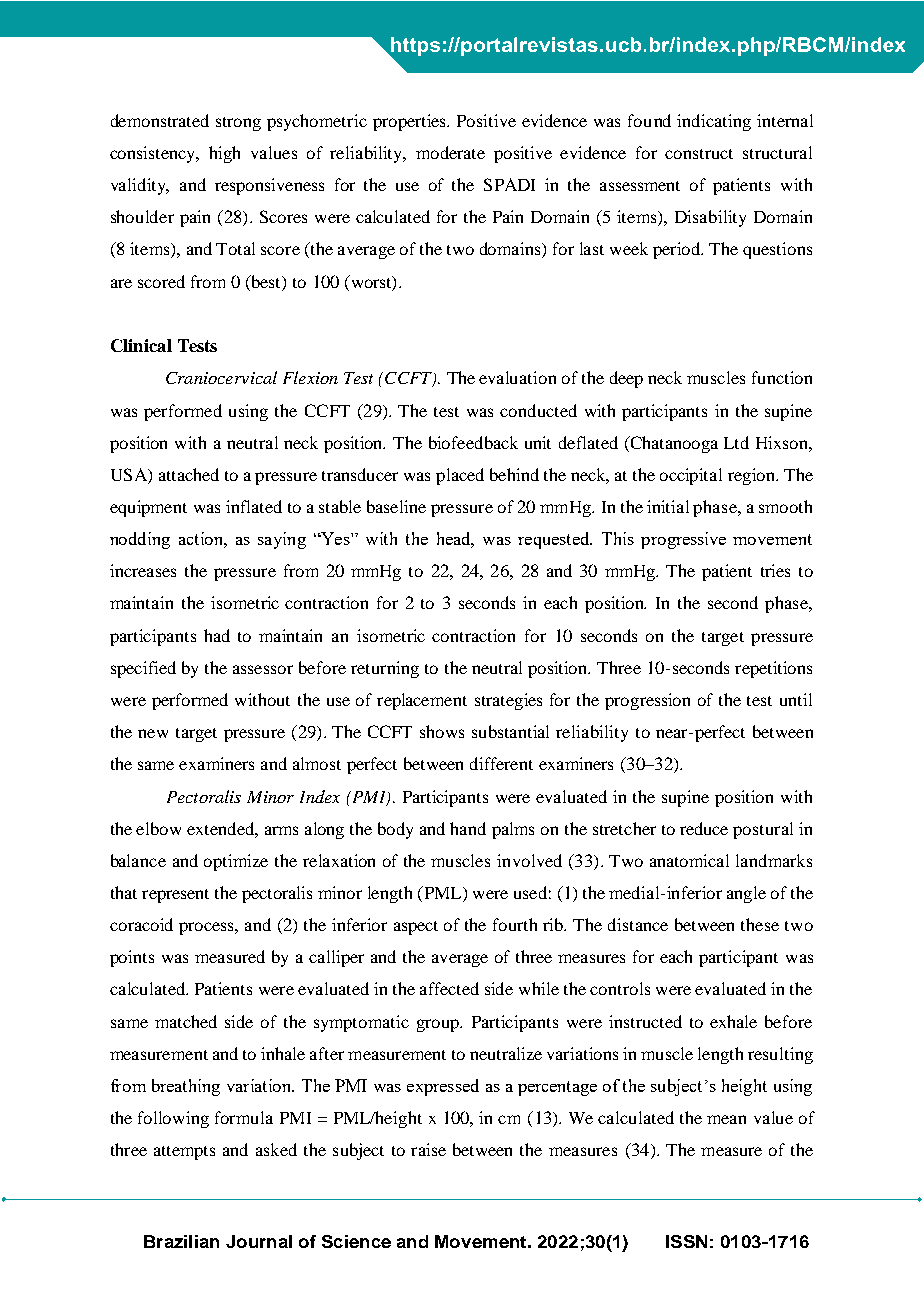 Image resolution: width=924 pixels, height=1308 pixels. Describe the element at coordinates (189, 474) in the page. I see `attached` at that location.
